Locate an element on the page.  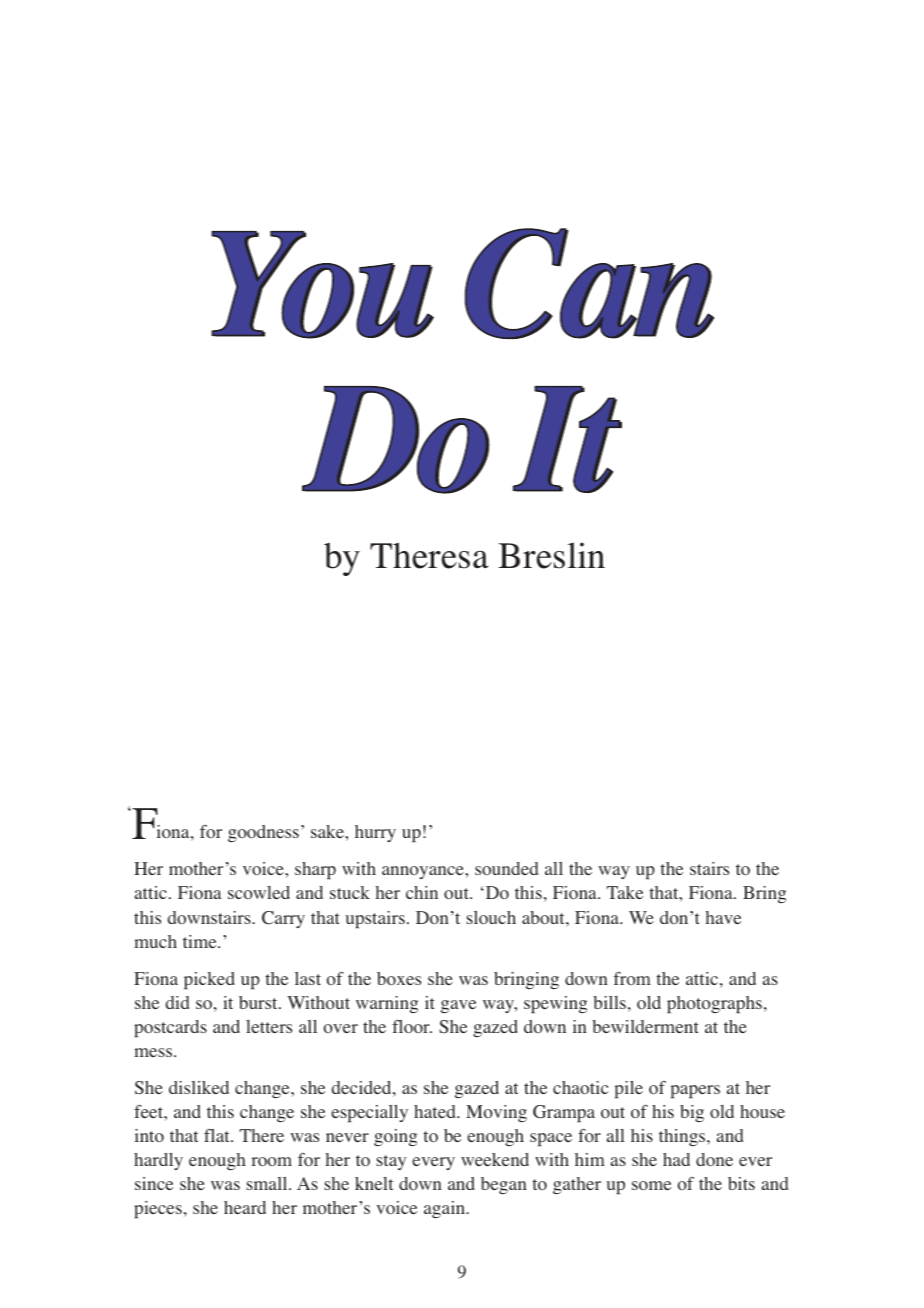
floor is located at coordinates (412, 1027).
